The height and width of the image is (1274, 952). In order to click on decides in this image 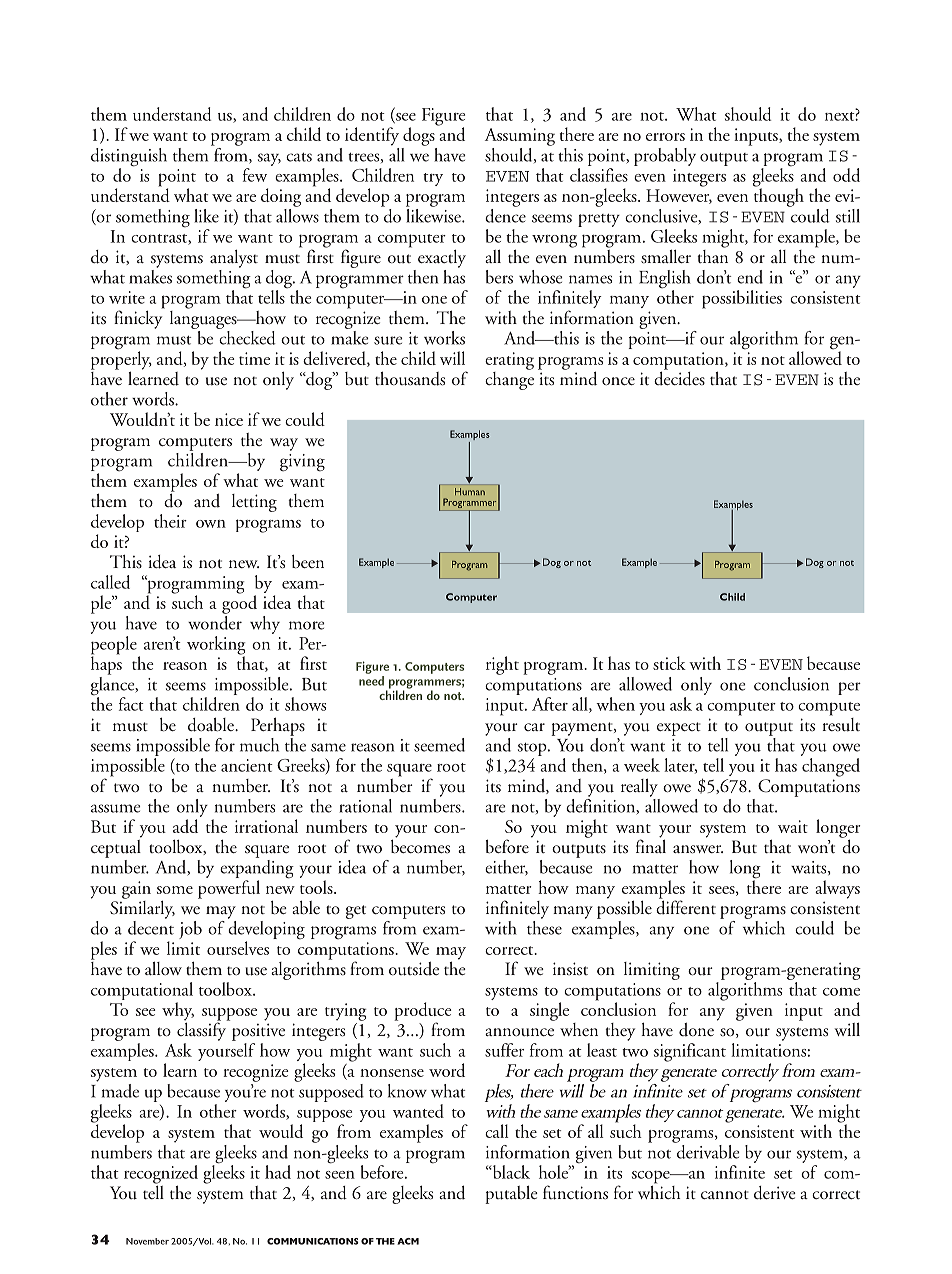, I will do `click(679, 377)`.
